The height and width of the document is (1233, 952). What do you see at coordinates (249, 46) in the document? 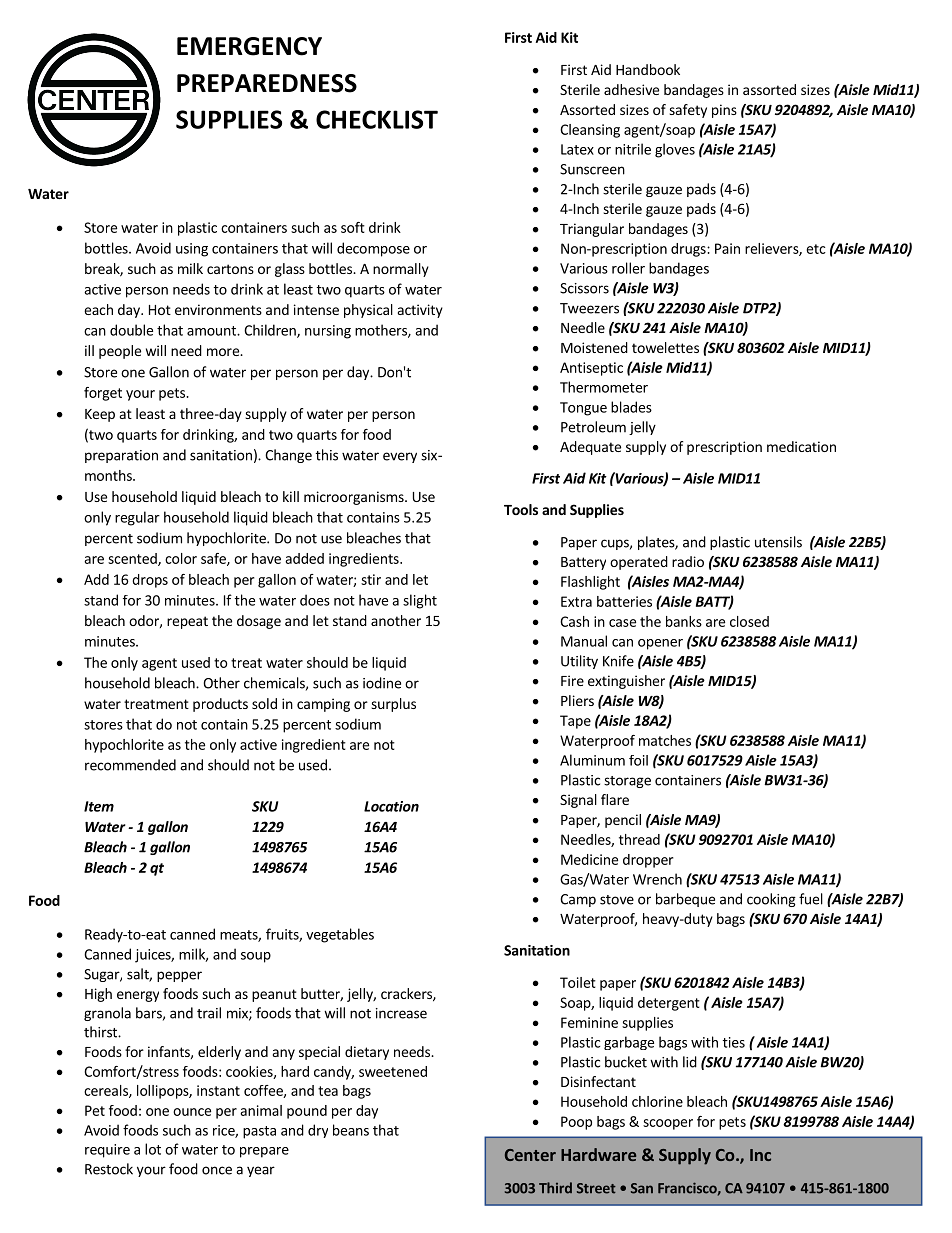
I see `EMERGENCY` at bounding box center [249, 46].
